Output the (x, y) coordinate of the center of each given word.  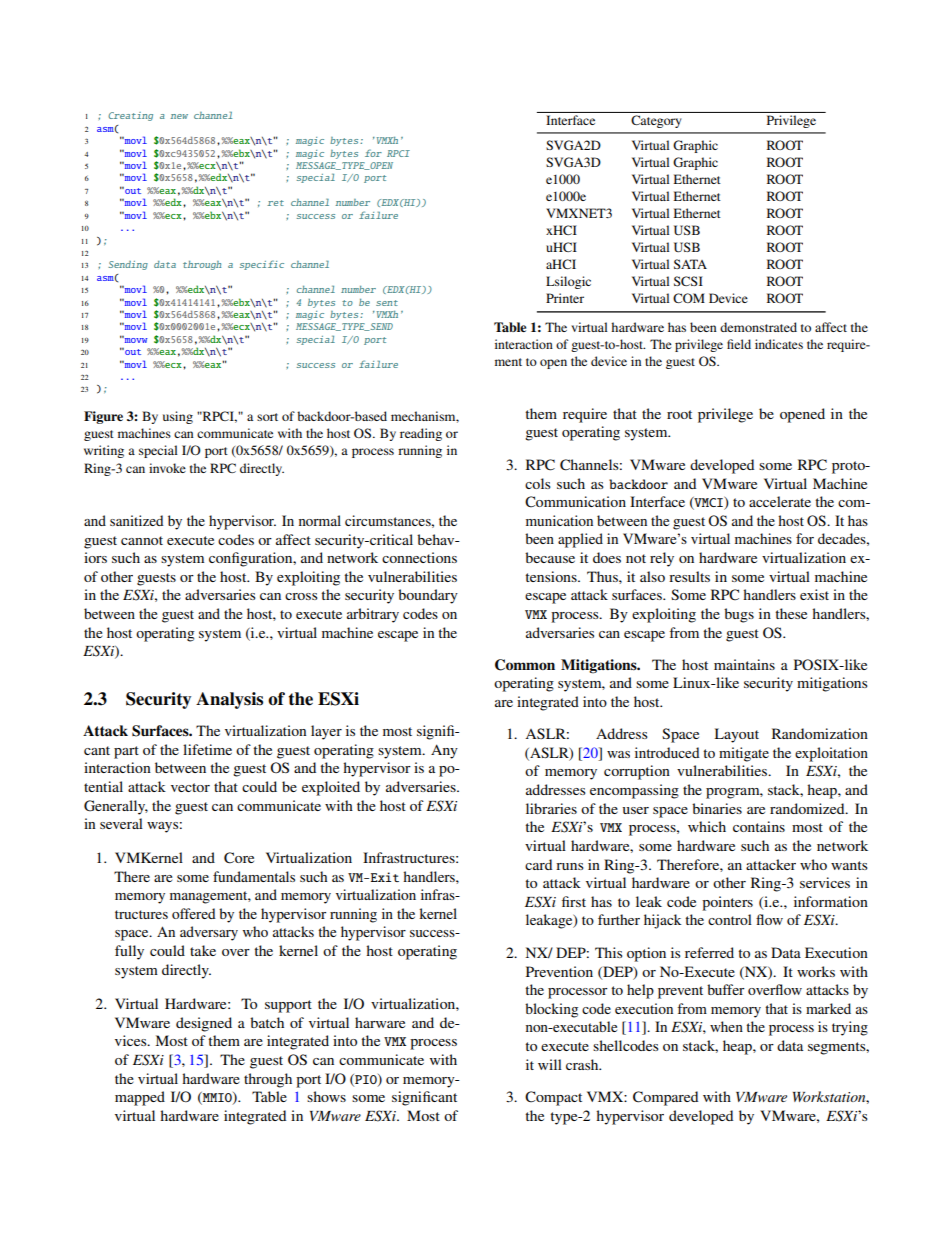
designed (204, 1024)
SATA (690, 264)
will (550, 1064)
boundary (428, 596)
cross (301, 596)
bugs (739, 615)
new (179, 116)
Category (656, 121)
